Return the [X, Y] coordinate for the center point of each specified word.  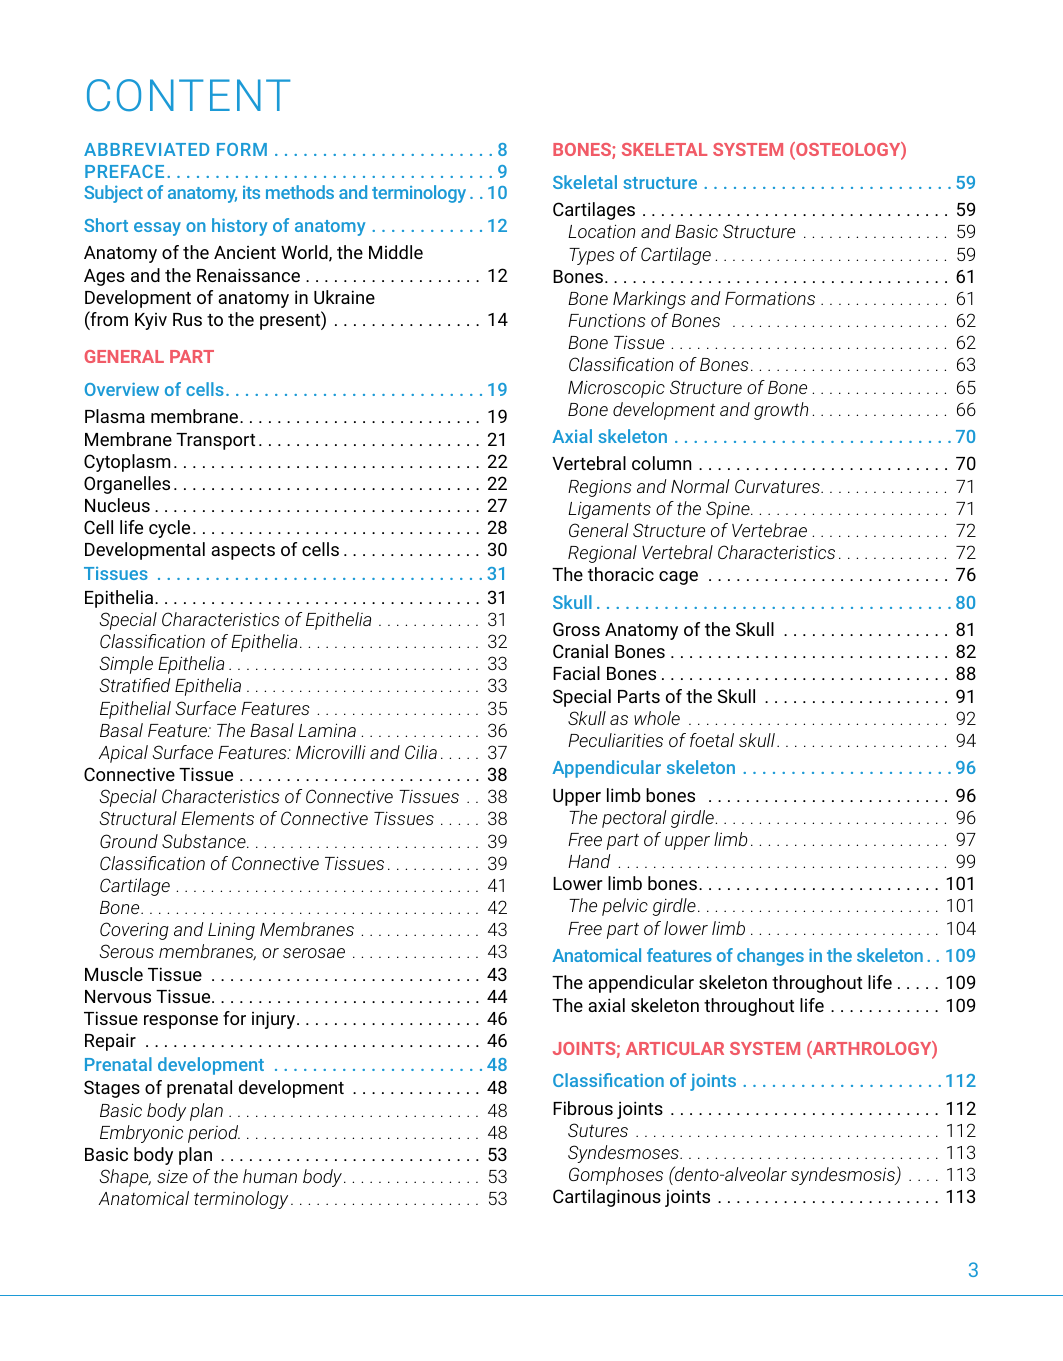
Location [601, 231]
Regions [600, 488]
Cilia [421, 752]
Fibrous [583, 1108]
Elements [217, 818]
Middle [396, 252]
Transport [215, 441]
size [172, 1176]
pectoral [634, 819]
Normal [700, 486]
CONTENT [188, 95]
